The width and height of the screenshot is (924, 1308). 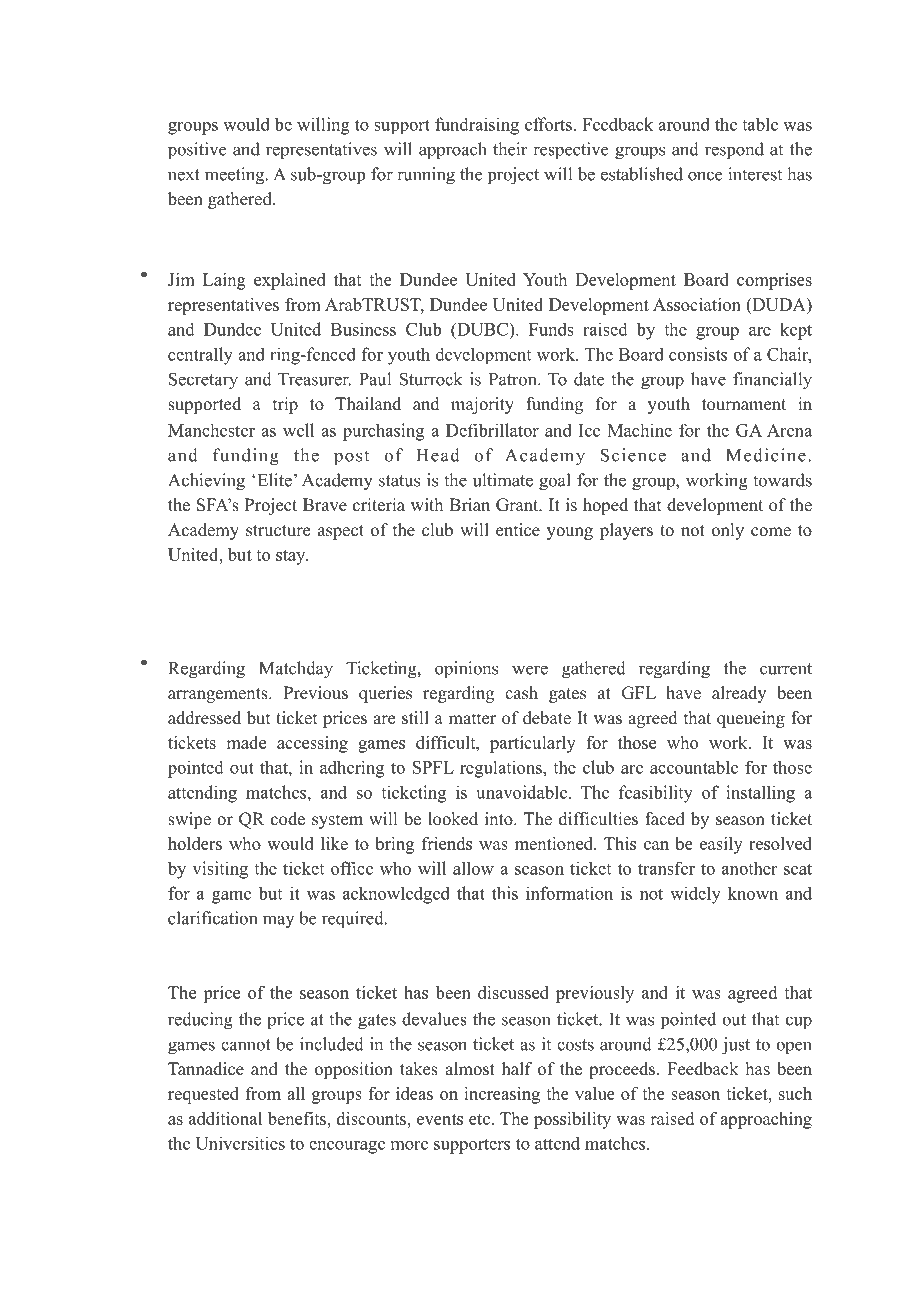 What do you see at coordinates (236, 176) in the screenshot?
I see `meeting` at bounding box center [236, 176].
